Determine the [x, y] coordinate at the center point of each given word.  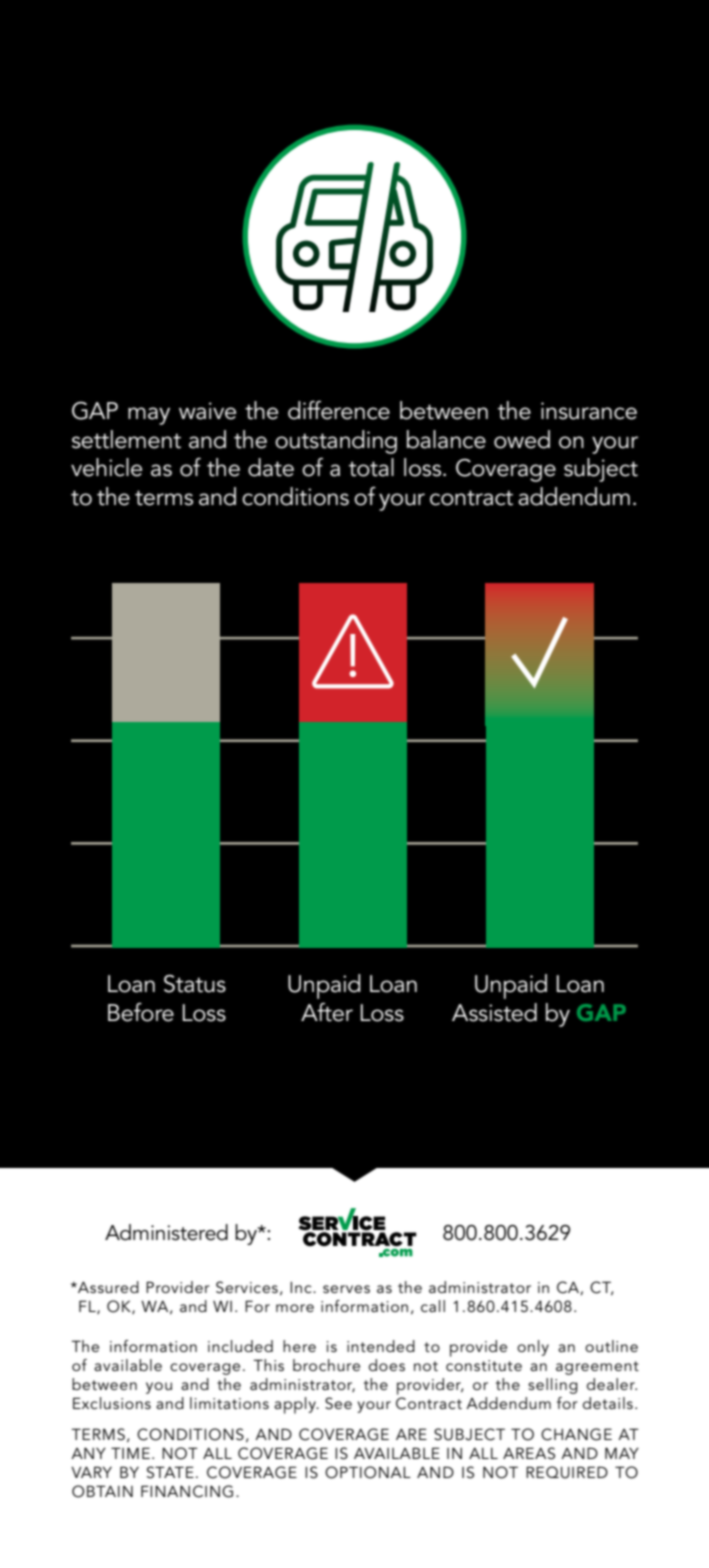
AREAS [529, 1453]
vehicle [106, 467]
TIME [130, 1453]
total [371, 467]
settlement [126, 439]
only [533, 1348]
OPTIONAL [368, 1472]
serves [346, 1289]
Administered [166, 1232]
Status [195, 984]
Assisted [494, 1012]
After [327, 1012]
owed [522, 439]
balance [446, 439]
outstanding [336, 442]
